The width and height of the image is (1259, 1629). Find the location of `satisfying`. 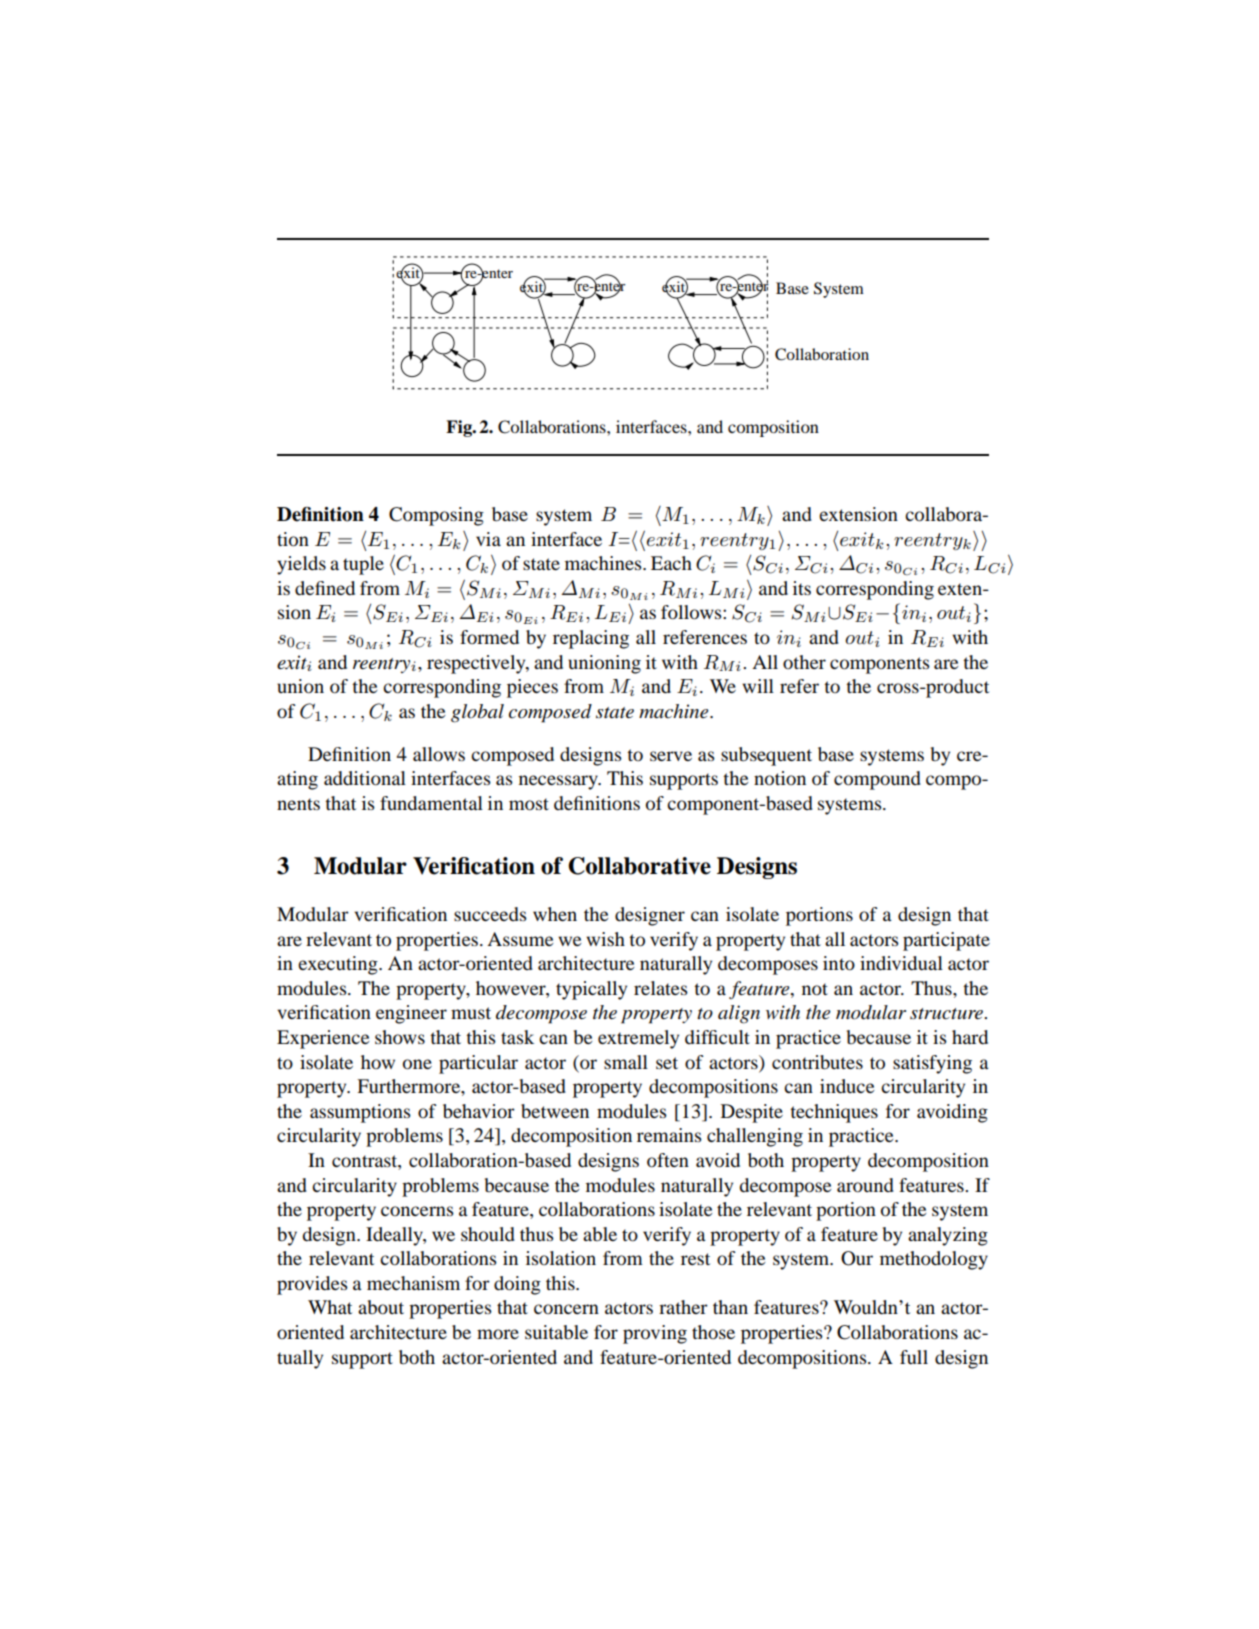

satisfying is located at coordinates (932, 1064).
